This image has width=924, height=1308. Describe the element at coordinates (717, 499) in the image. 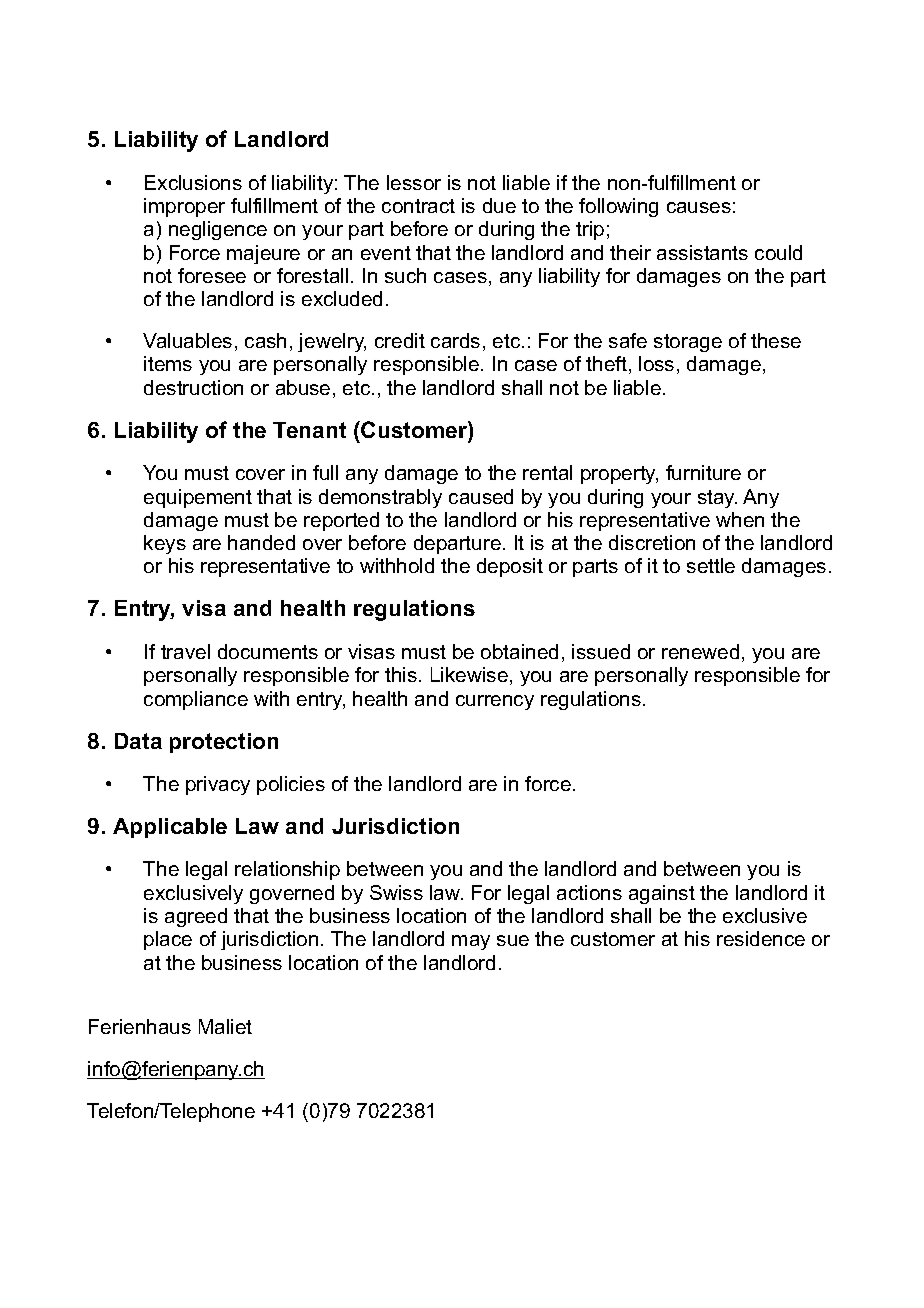

I see `stay` at that location.
